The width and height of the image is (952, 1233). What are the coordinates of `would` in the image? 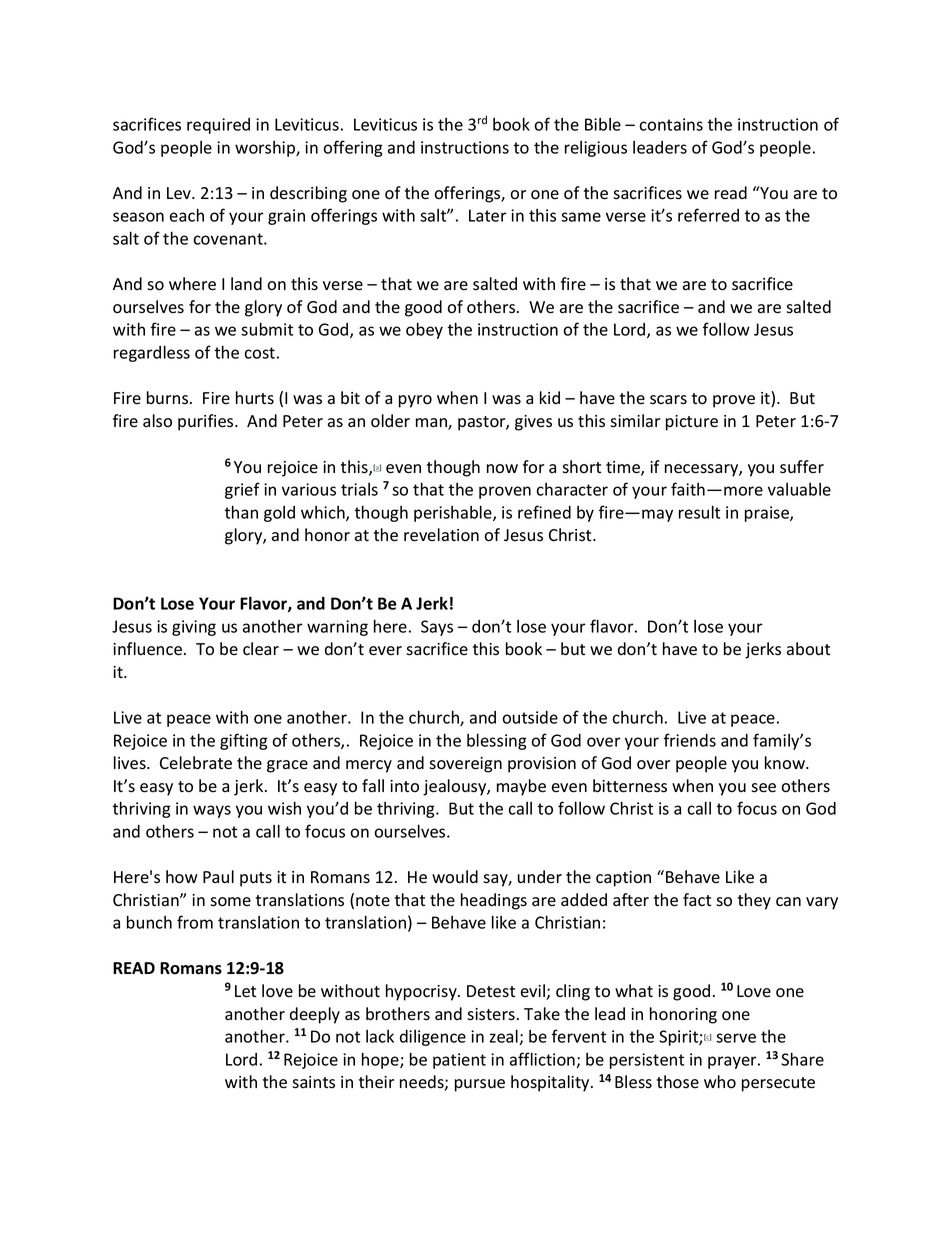 It's located at (455, 877).
